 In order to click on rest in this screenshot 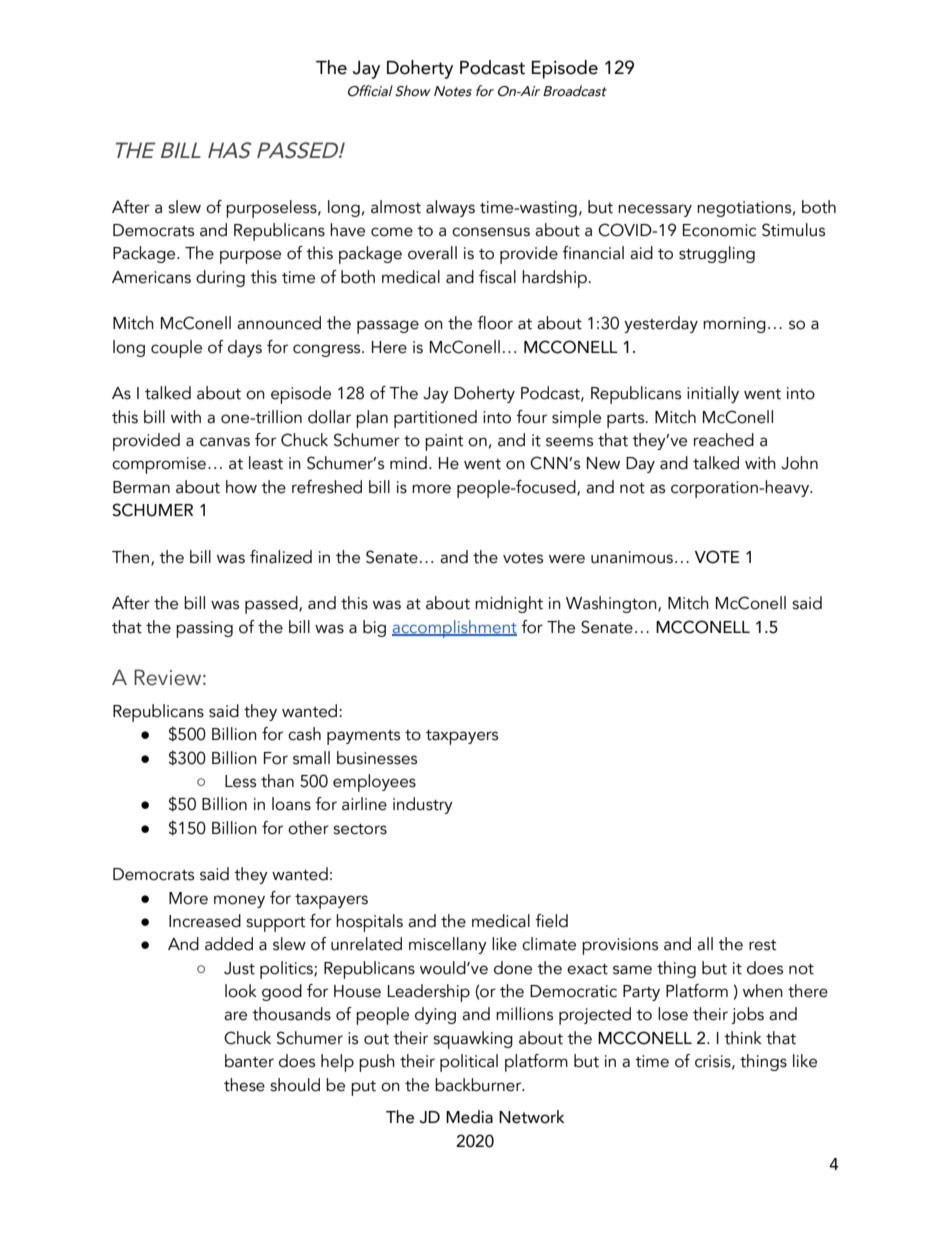, I will do `click(763, 945)`.
